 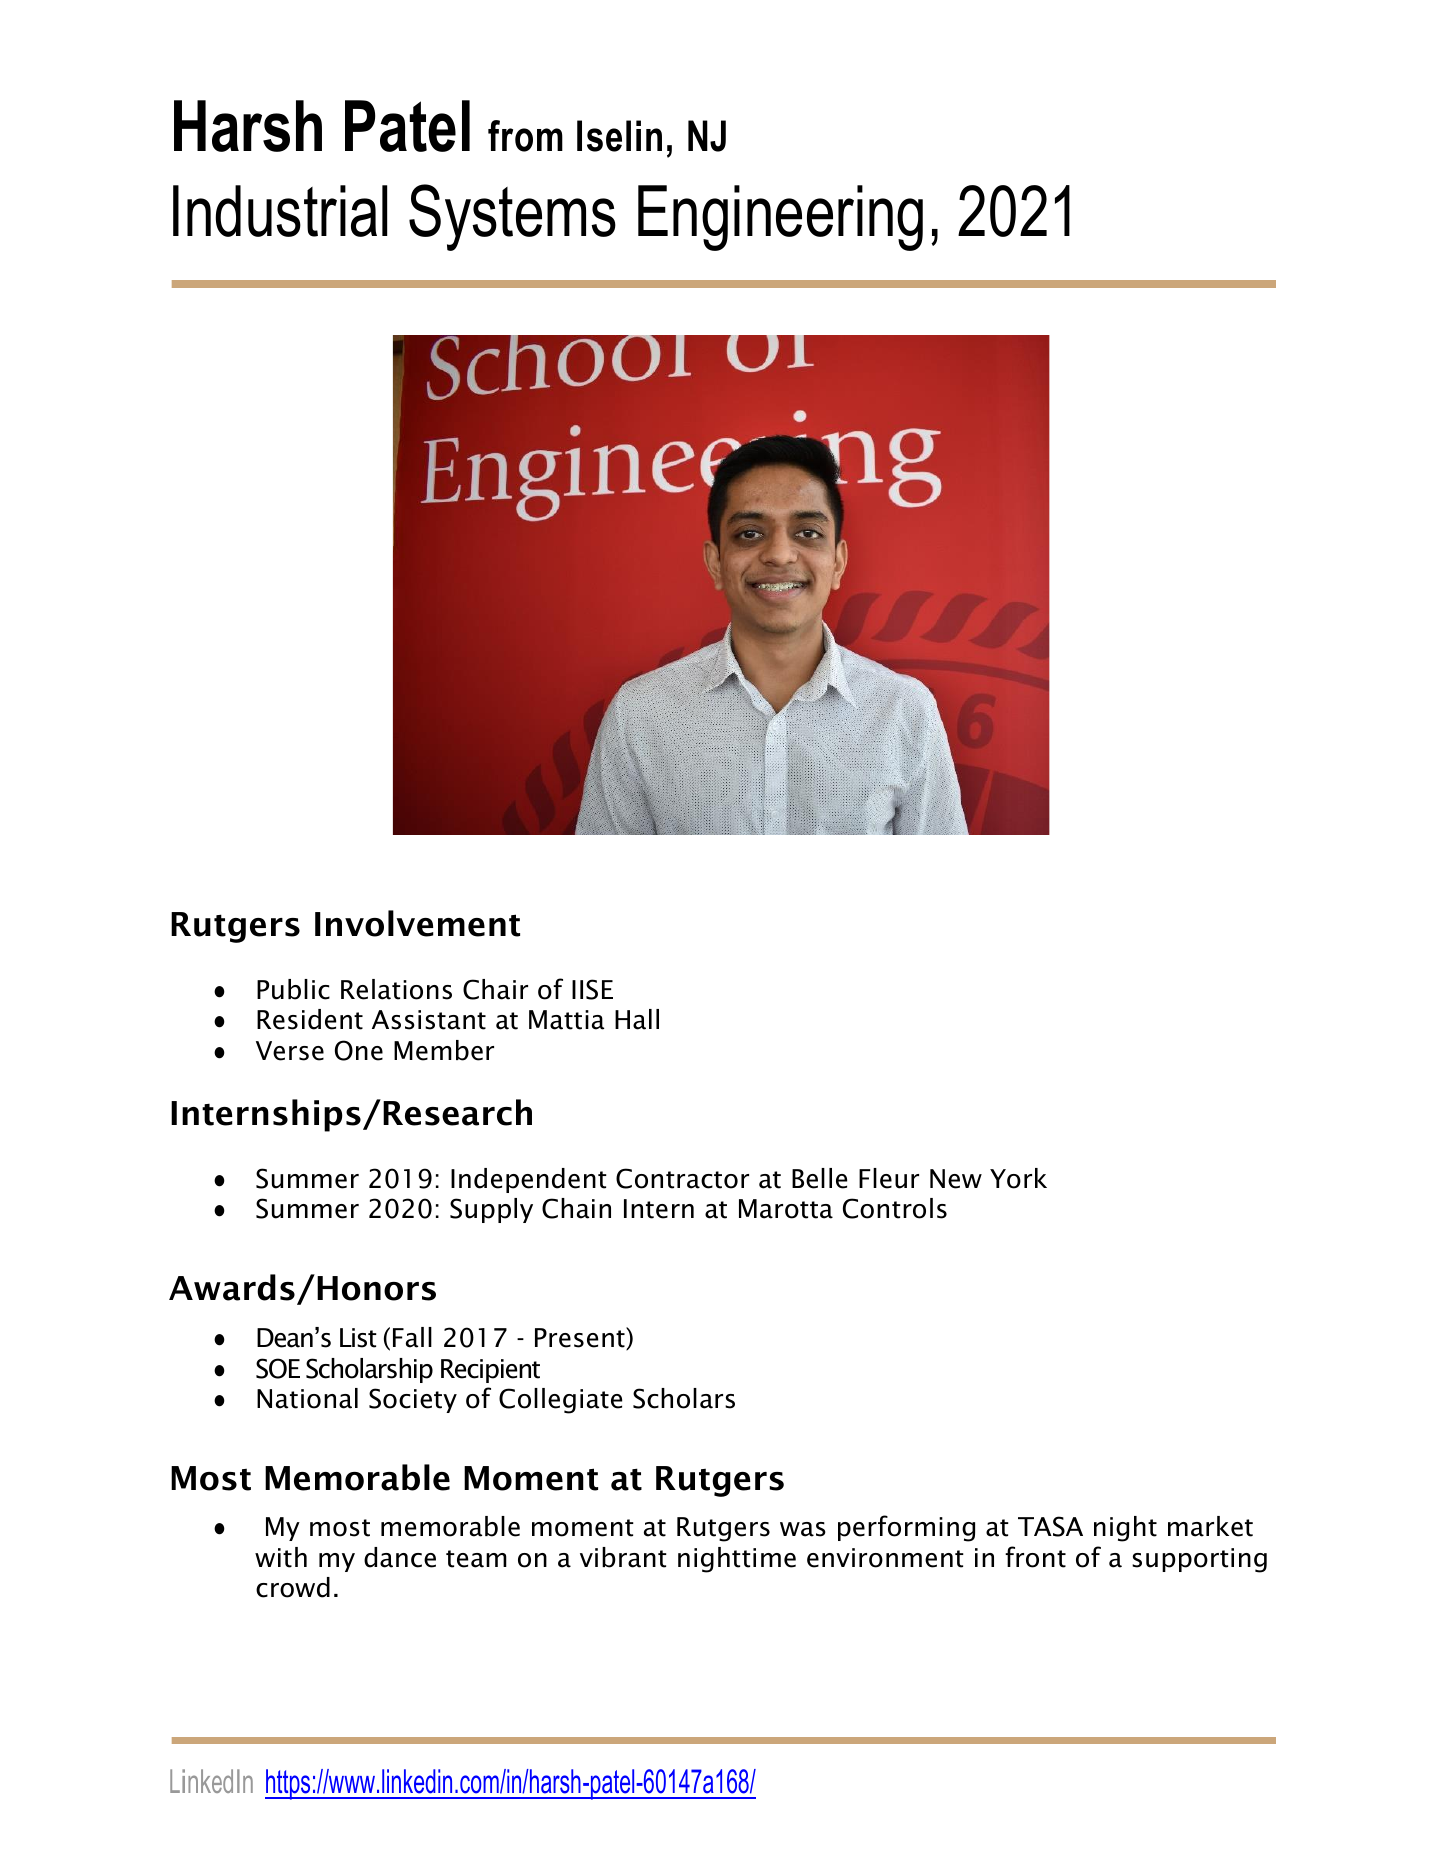 I want to click on Industrial, so click(x=280, y=211).
